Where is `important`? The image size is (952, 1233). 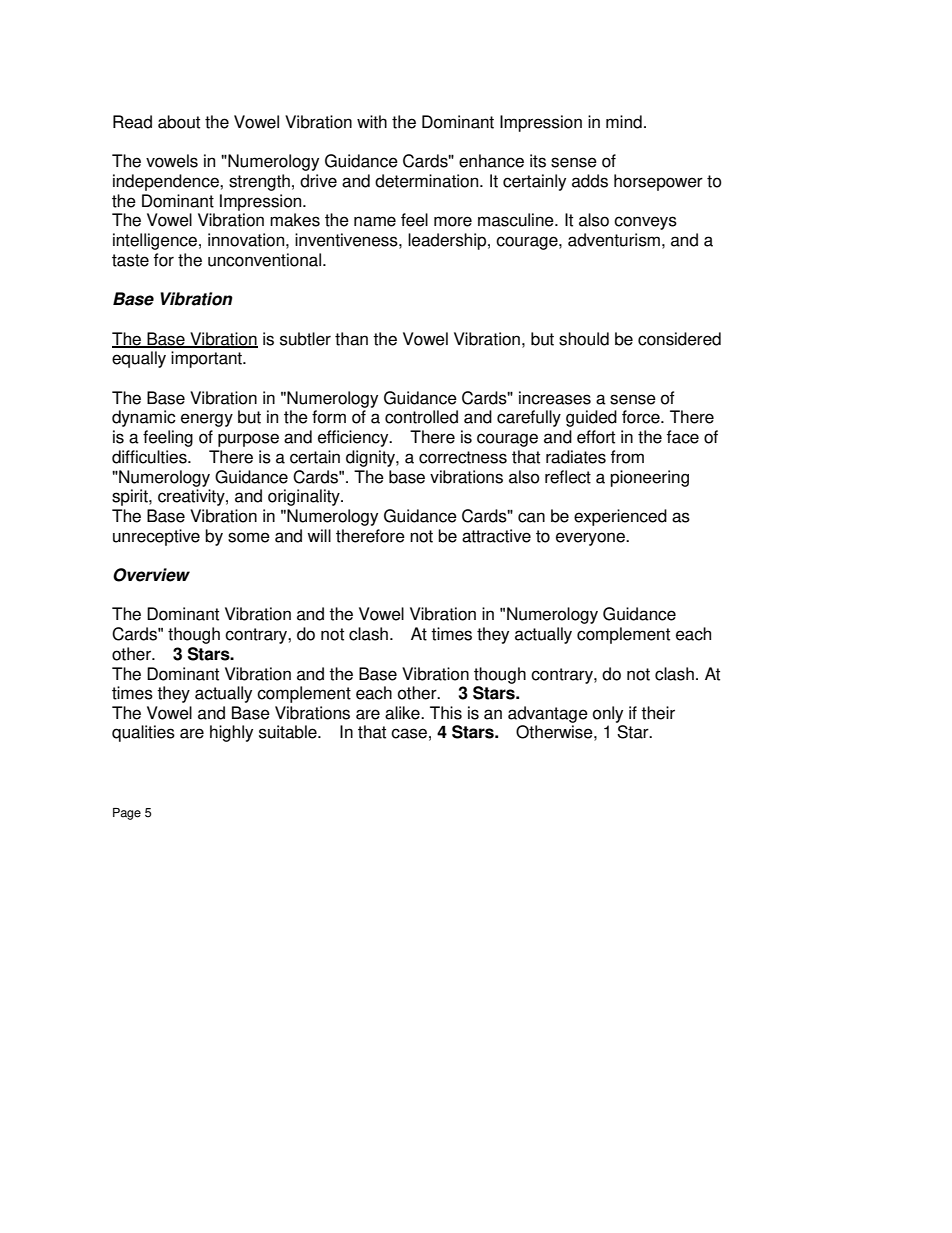 important is located at coordinates (207, 359).
